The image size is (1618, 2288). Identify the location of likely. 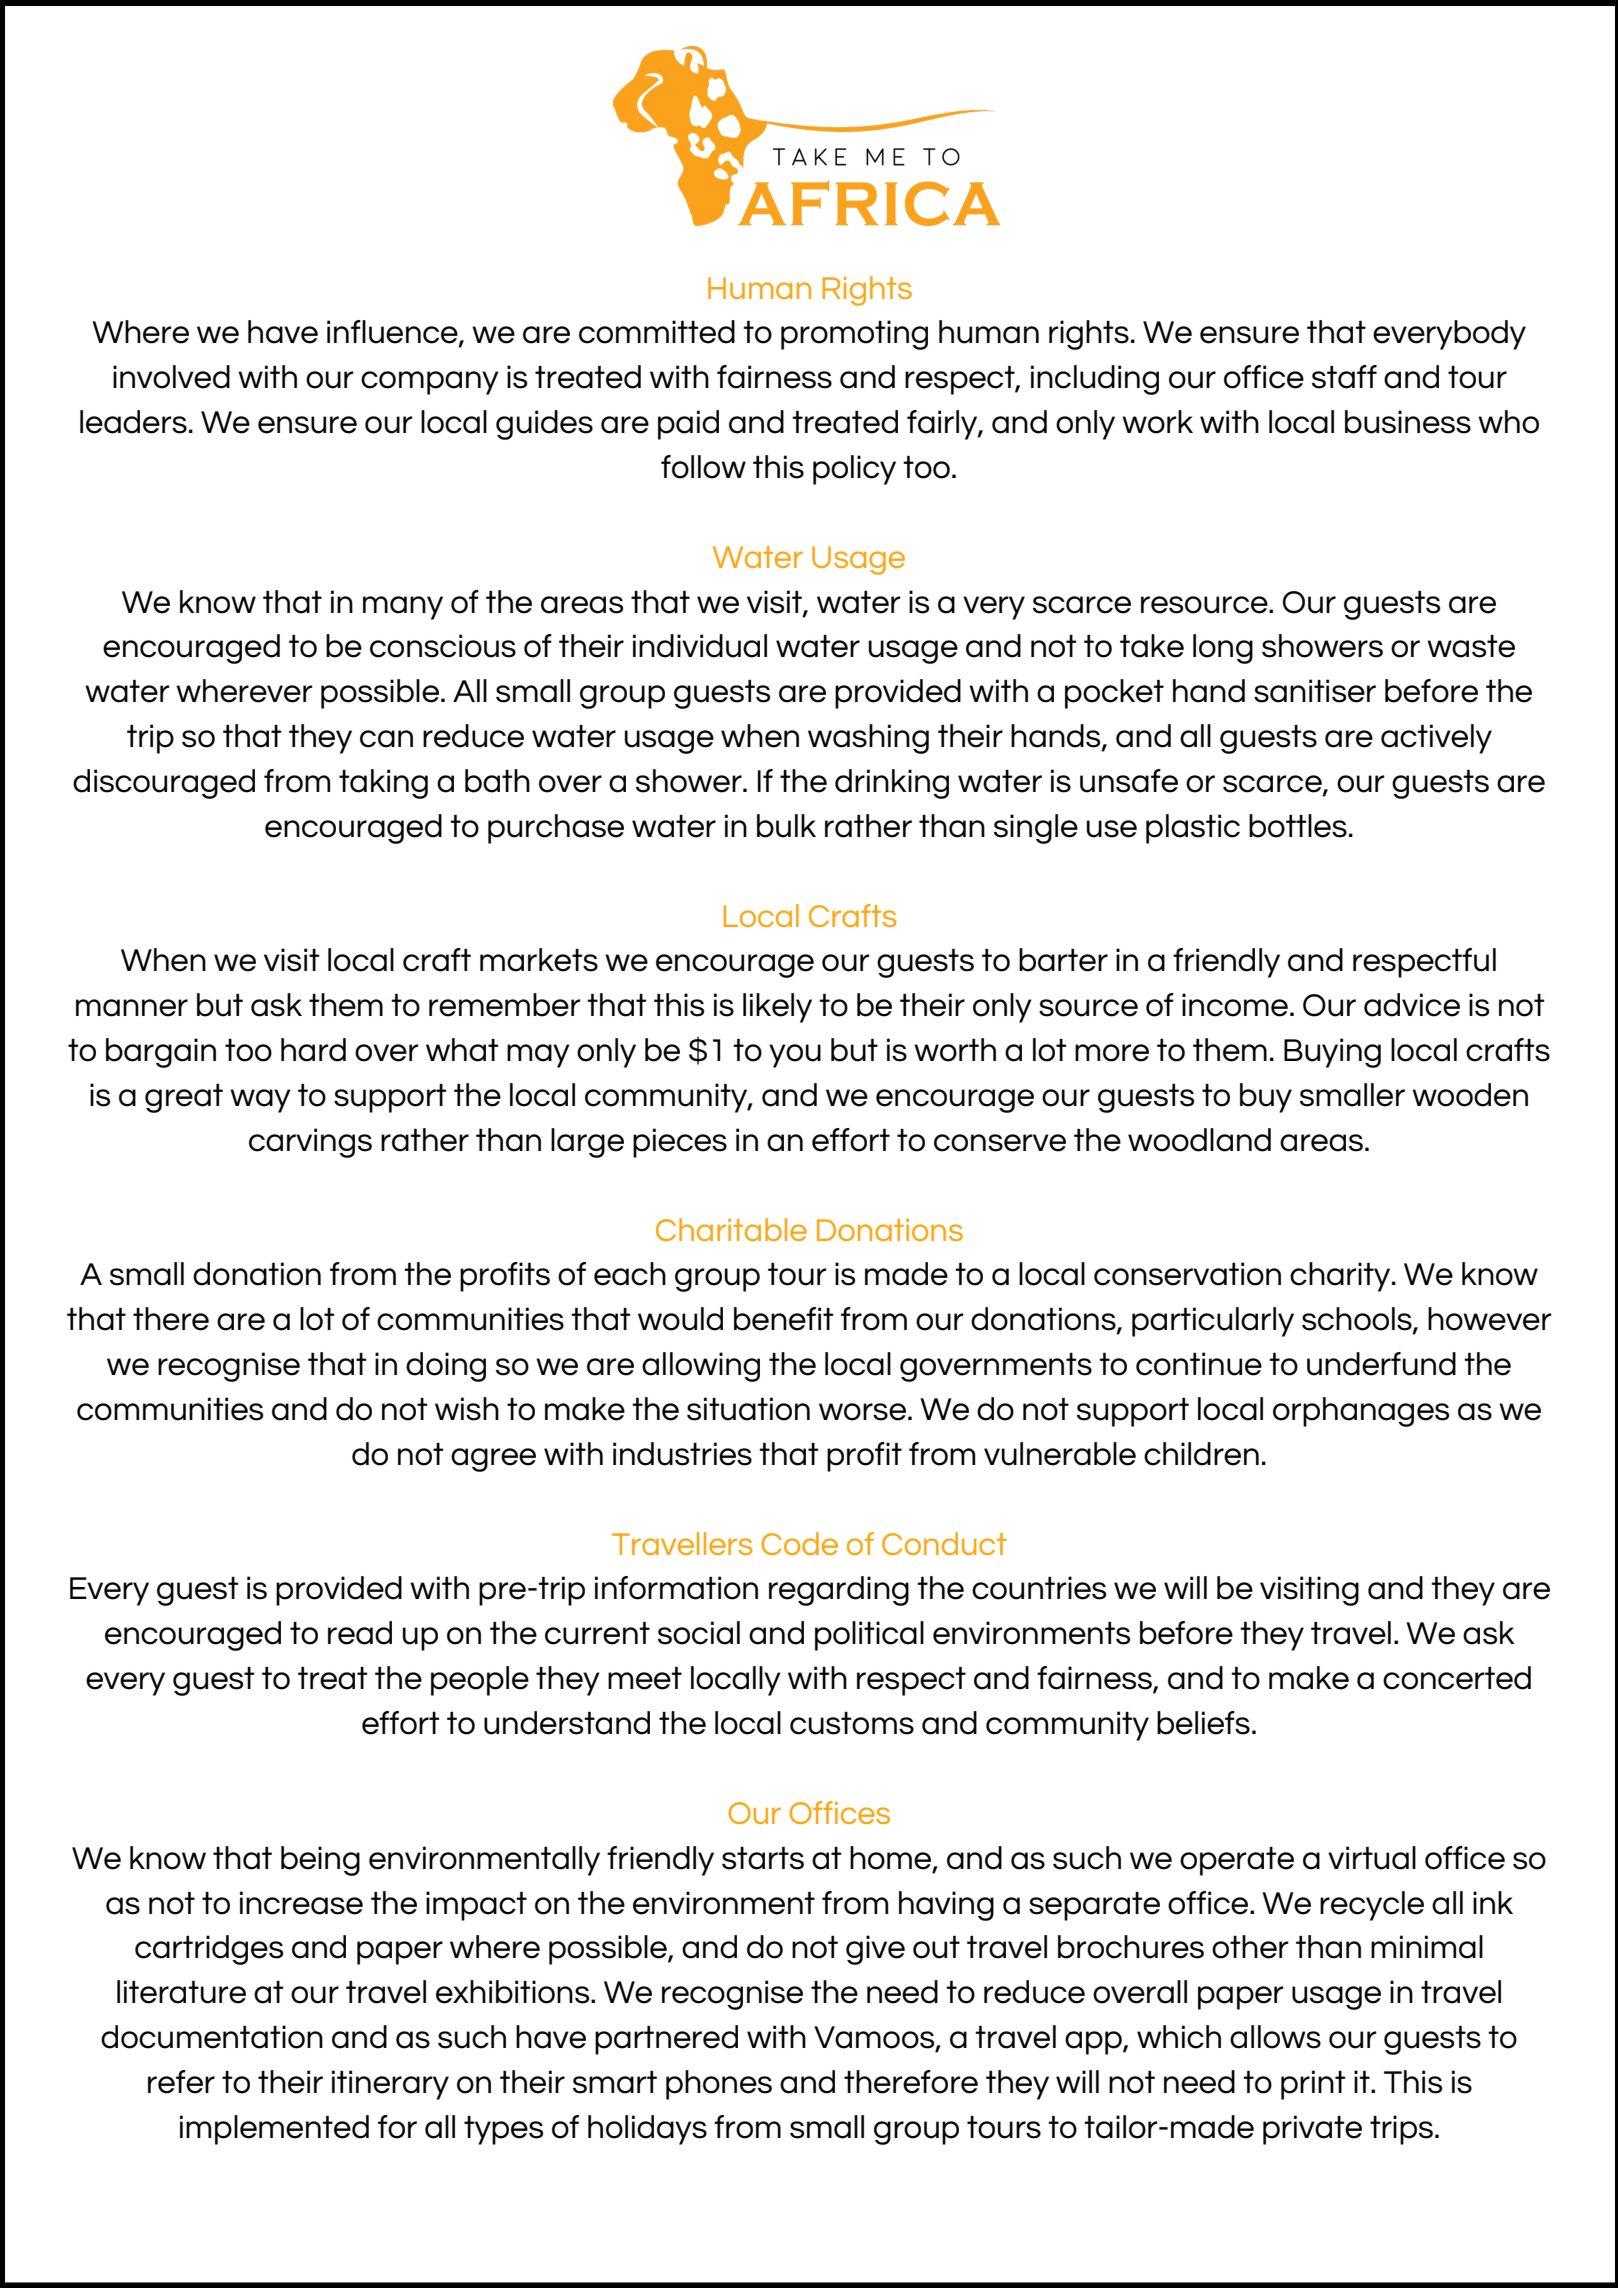
(777, 1008).
